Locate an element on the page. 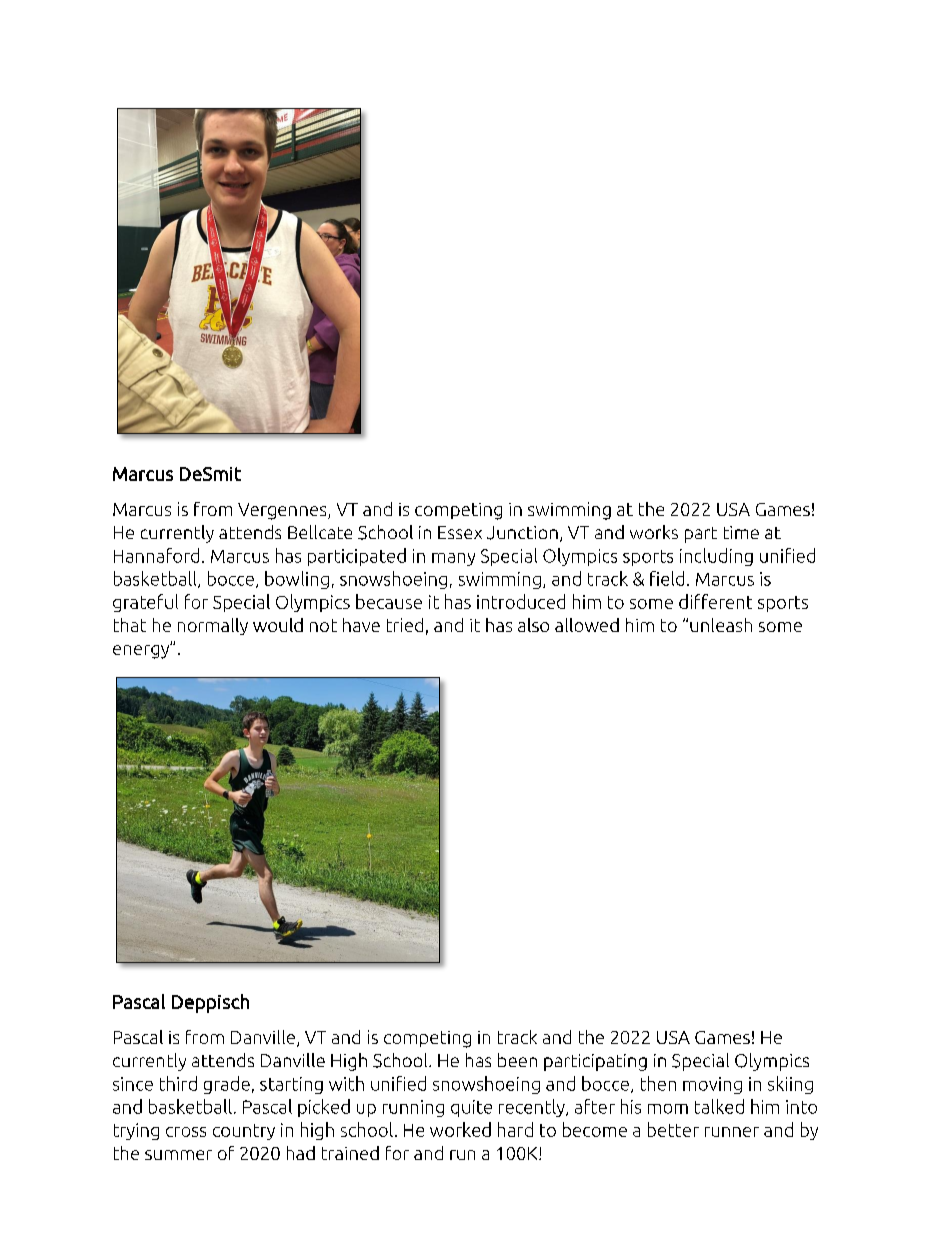 This image has height=1233, width=952. moving is located at coordinates (712, 1085).
